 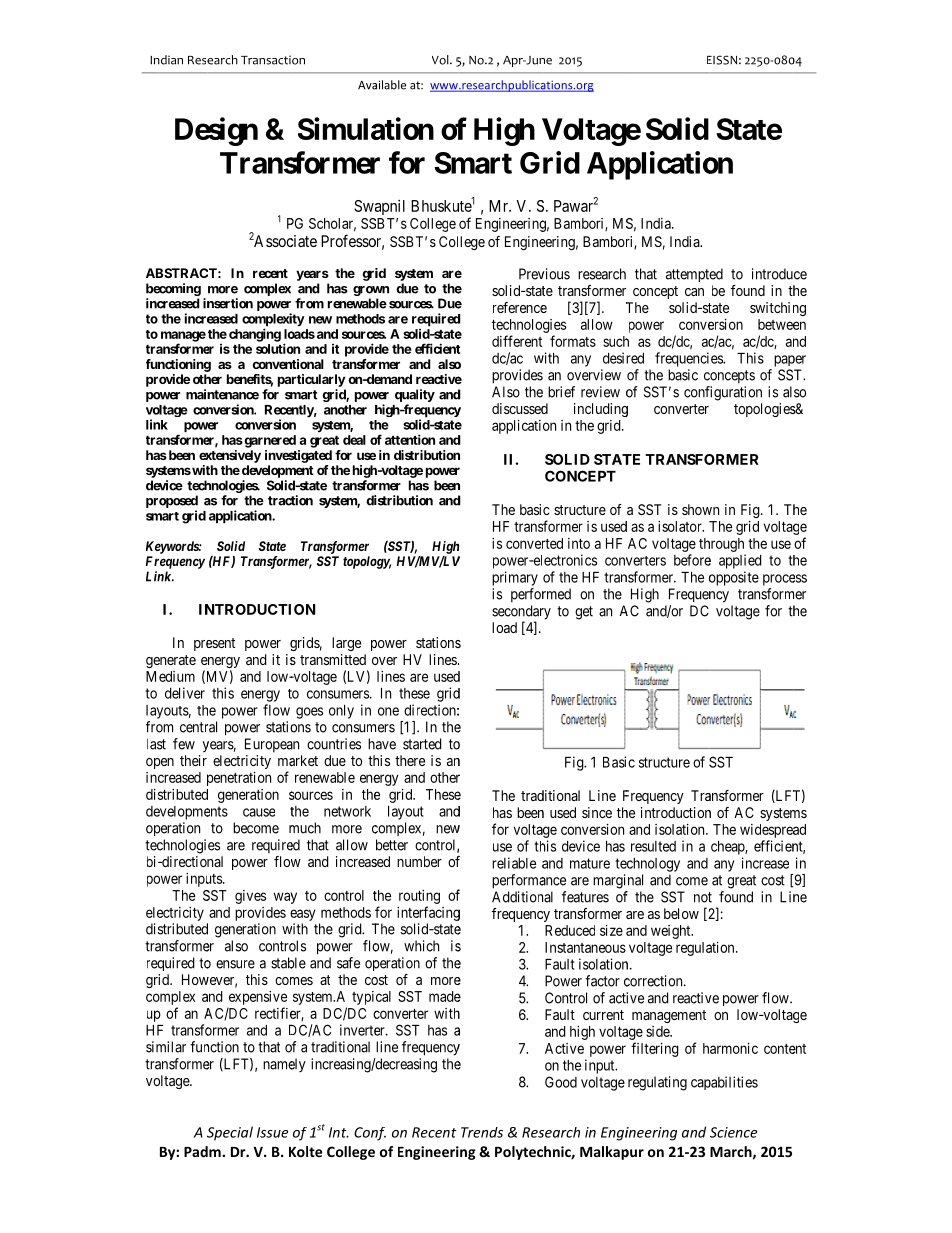 What do you see at coordinates (692, 560) in the screenshot?
I see `before` at bounding box center [692, 560].
